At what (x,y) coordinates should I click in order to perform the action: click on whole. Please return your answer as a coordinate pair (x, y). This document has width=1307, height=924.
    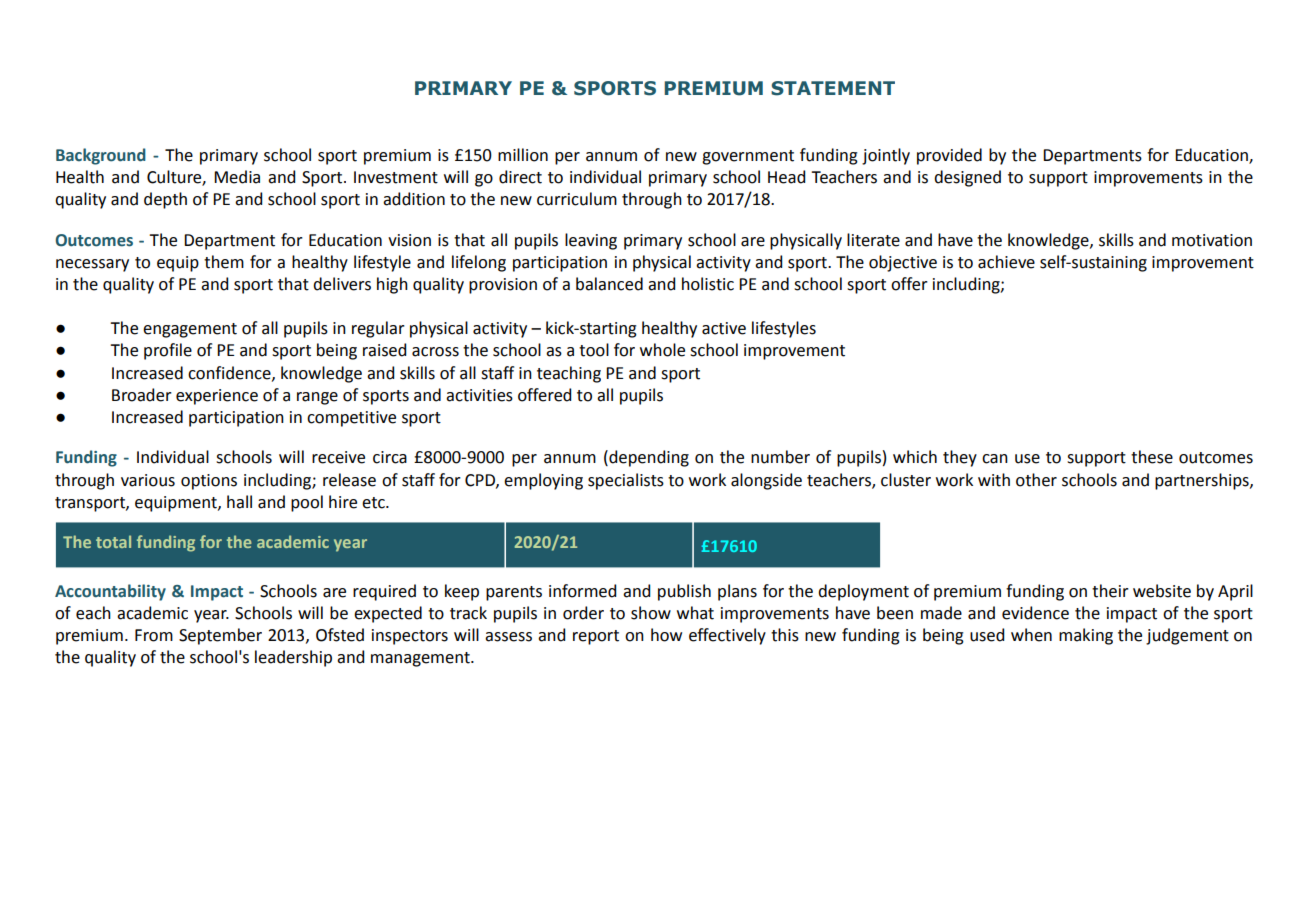
    Looking at the image, I should click on (662, 350).
